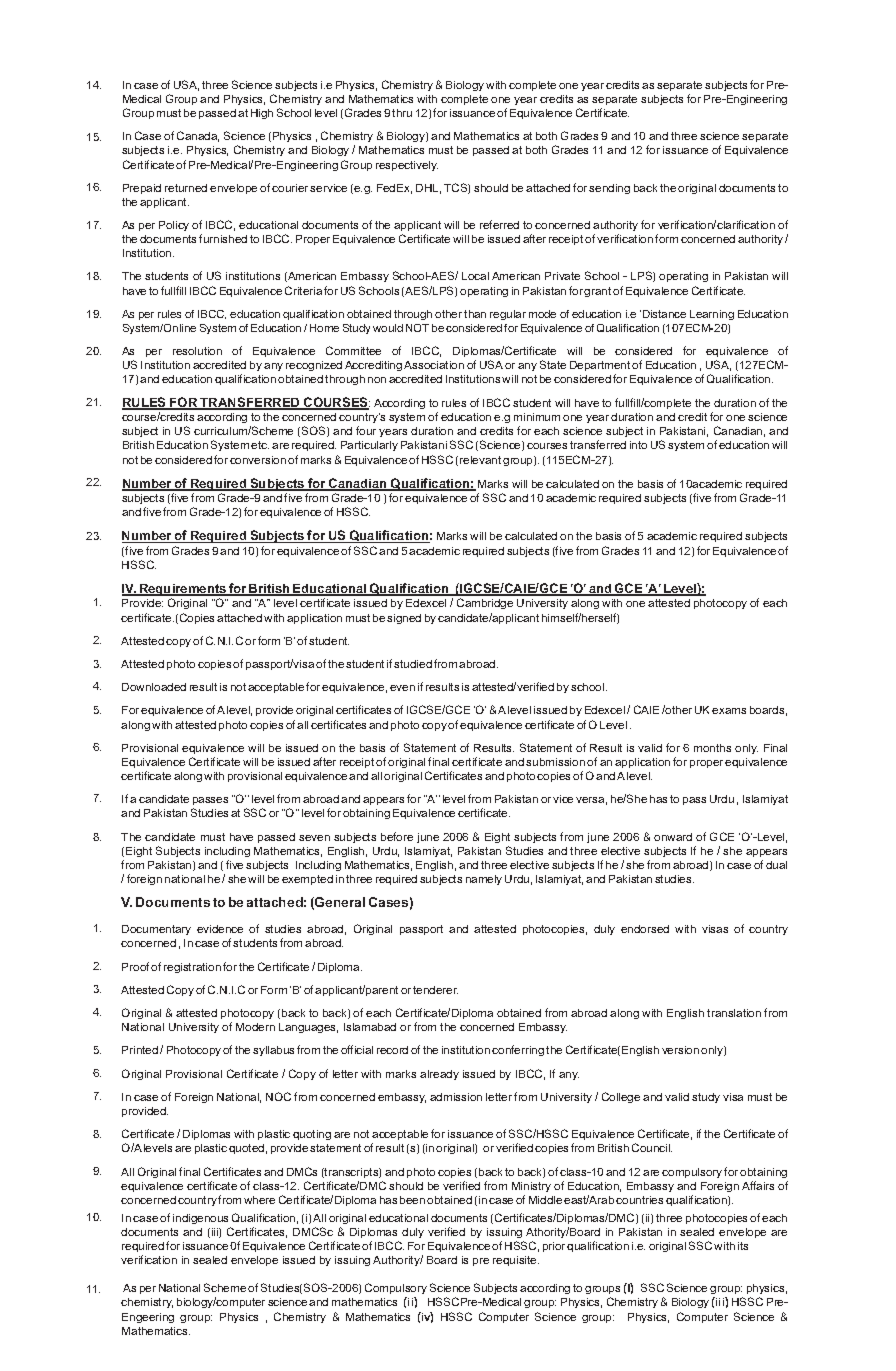  What do you see at coordinates (638, 445) in the document?
I see `into` at bounding box center [638, 445].
